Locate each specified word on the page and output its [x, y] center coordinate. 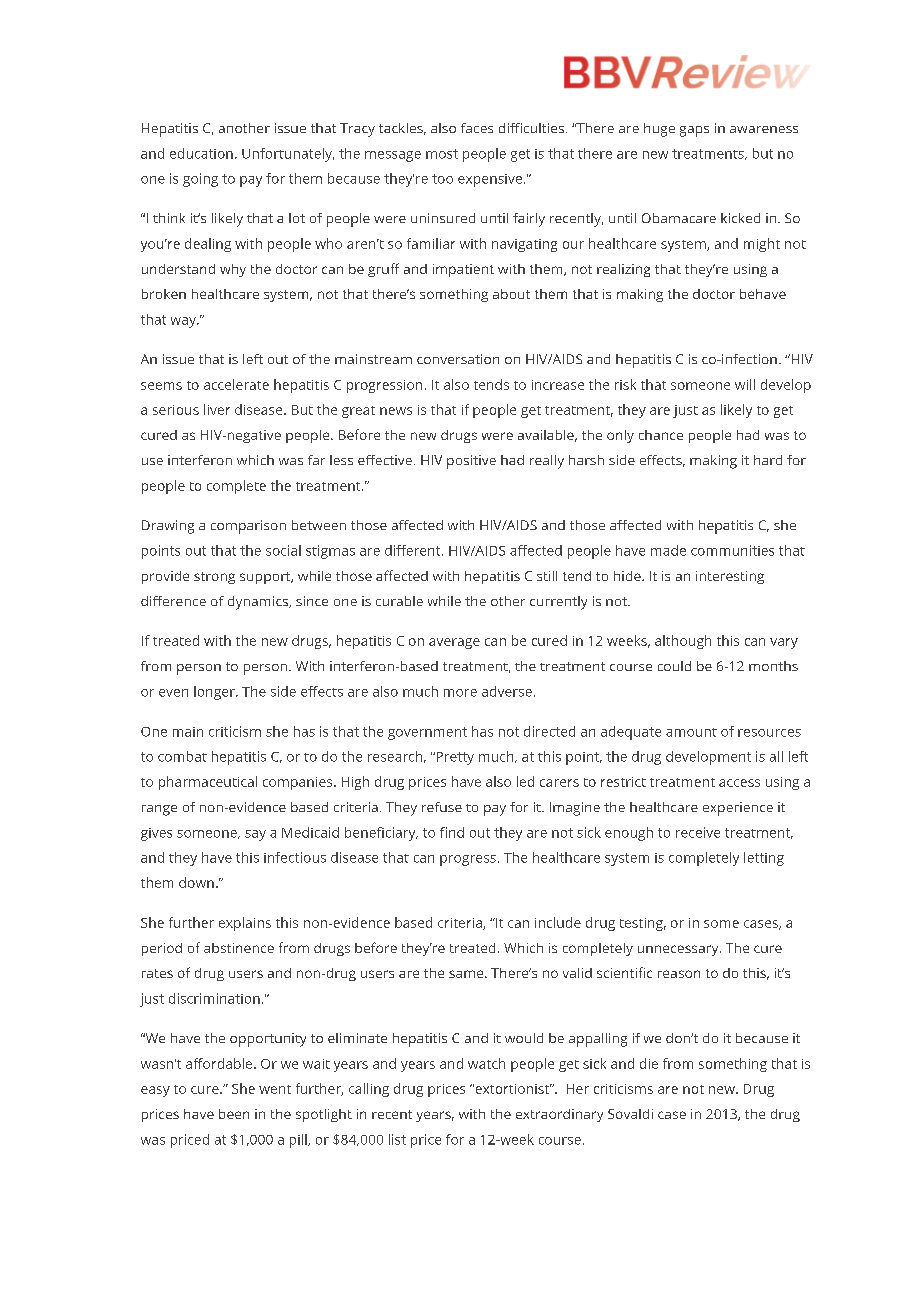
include [558, 922]
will [745, 384]
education [201, 153]
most [442, 154]
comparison [248, 527]
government [427, 733]
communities [732, 550]
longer [215, 693]
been [234, 1114]
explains [245, 924]
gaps [694, 131]
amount [691, 732]
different [414, 550]
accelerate [236, 384]
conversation [458, 359]
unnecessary [679, 950]
